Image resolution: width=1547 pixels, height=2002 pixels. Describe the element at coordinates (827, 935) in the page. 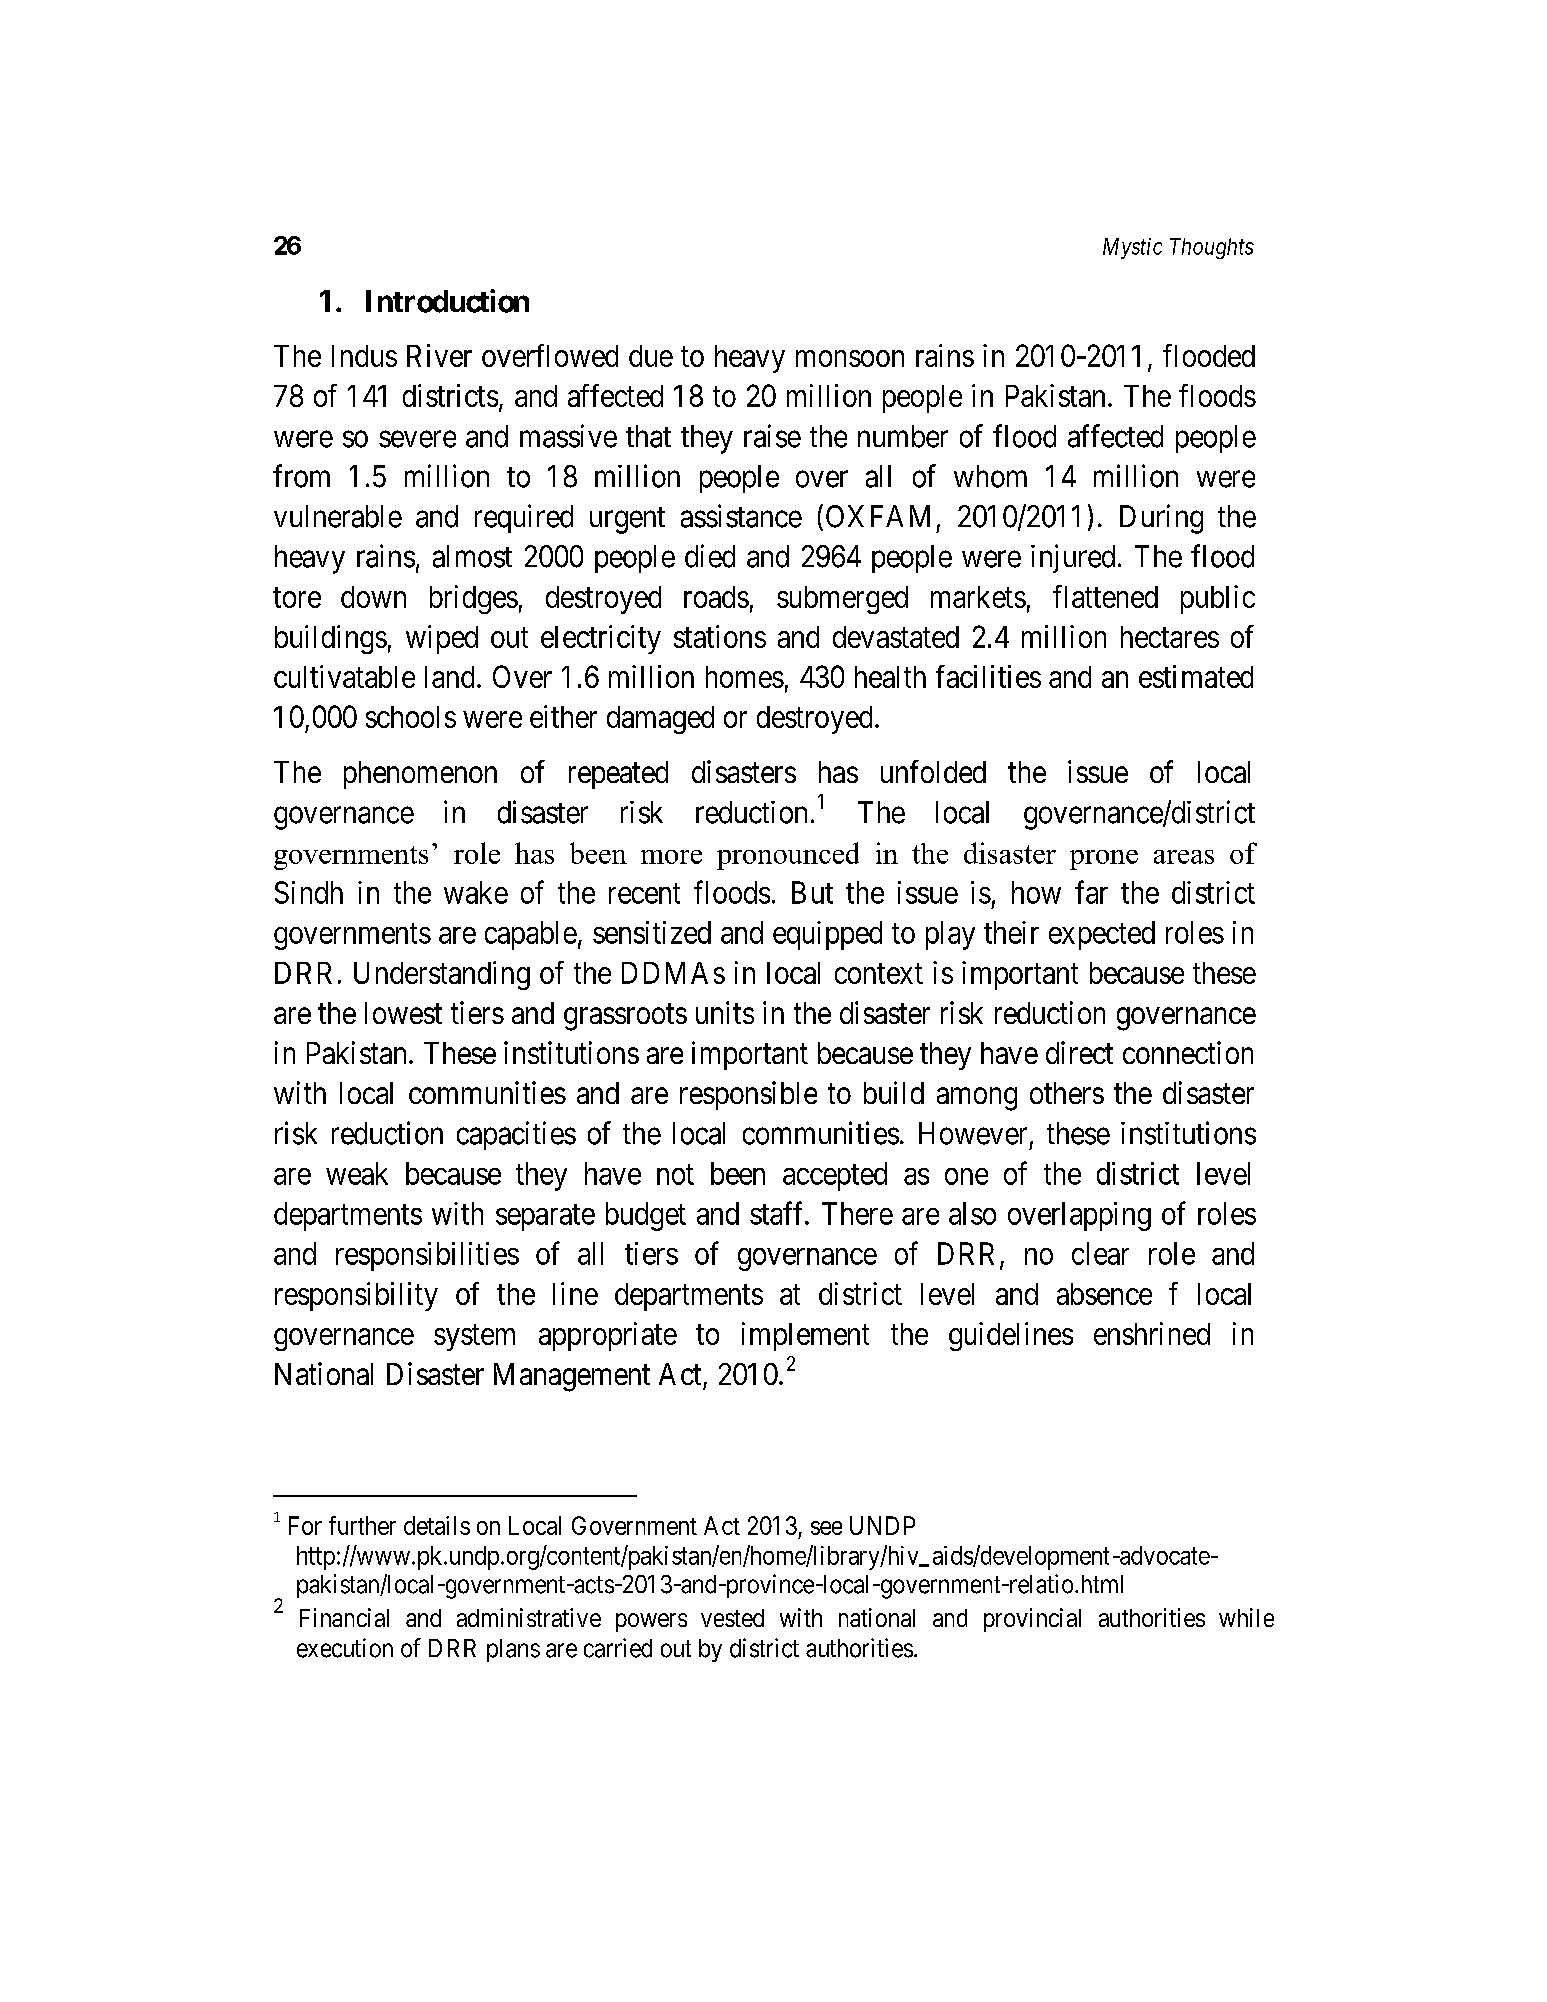

I see `equipped` at that location.
